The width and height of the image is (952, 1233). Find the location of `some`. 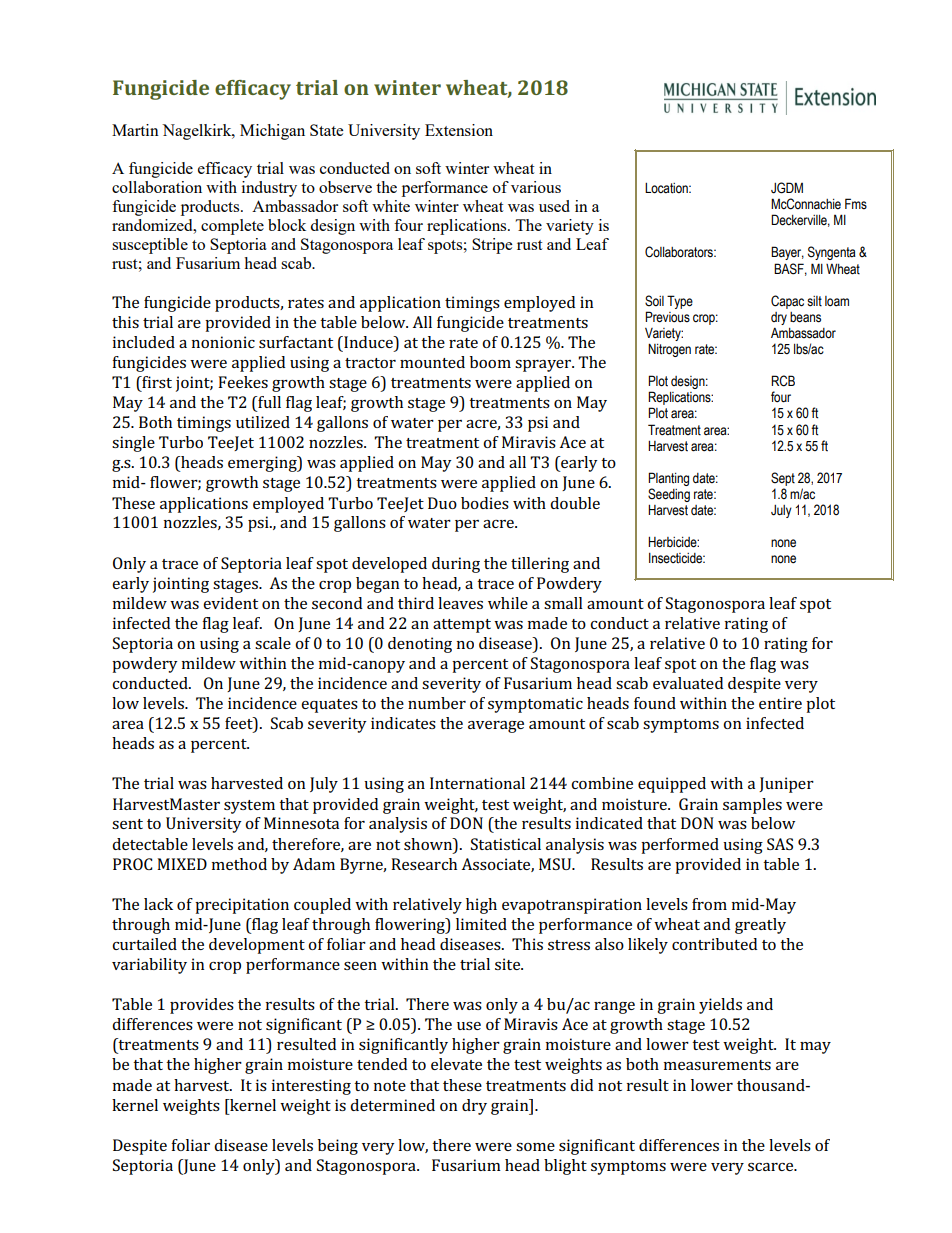

some is located at coordinates (535, 1147).
